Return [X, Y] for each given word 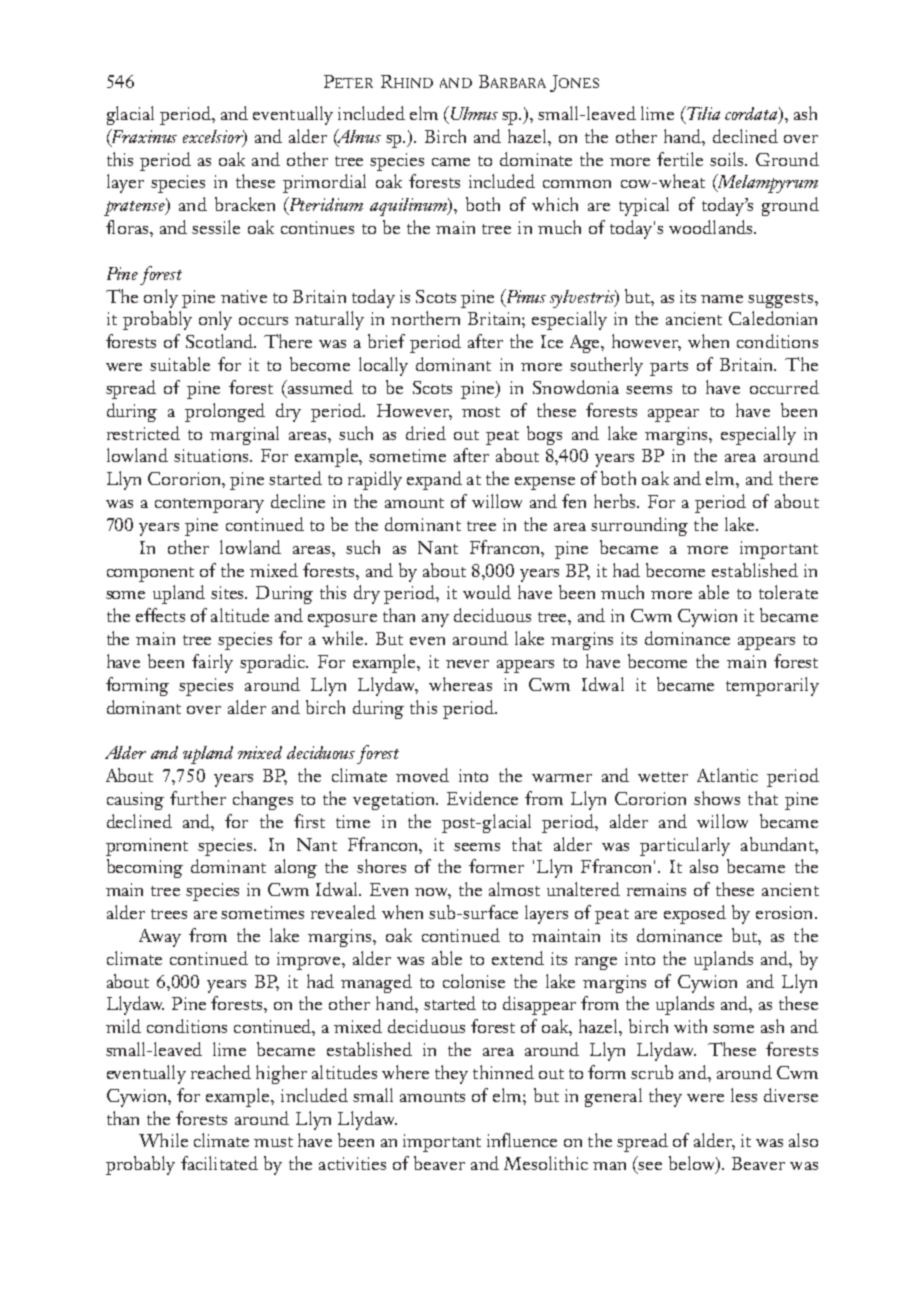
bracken [245, 204]
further [198, 798]
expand [434, 480]
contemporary [209, 505]
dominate [536, 159]
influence [522, 1140]
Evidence [482, 798]
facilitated [219, 1163]
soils [728, 159]
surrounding [639, 526]
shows [717, 798]
